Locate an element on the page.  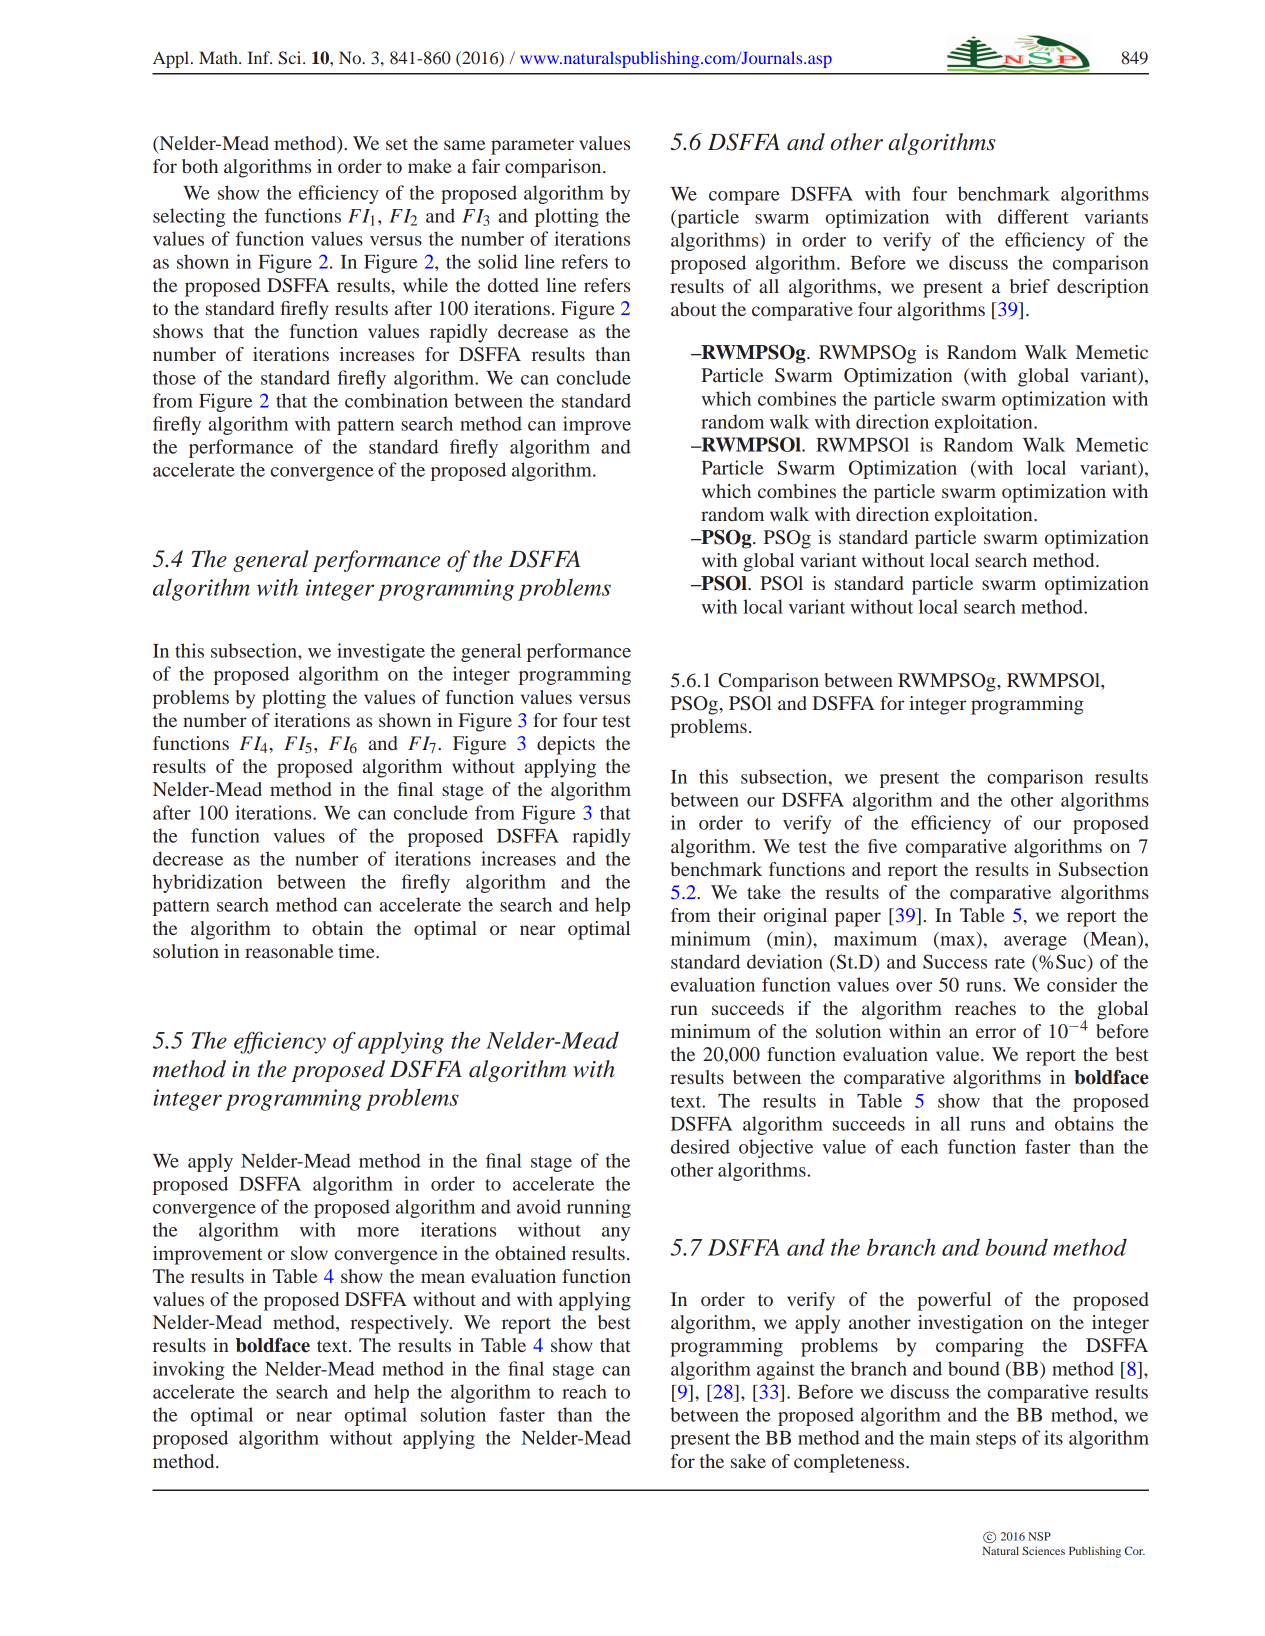
error is located at coordinates (996, 1033).
